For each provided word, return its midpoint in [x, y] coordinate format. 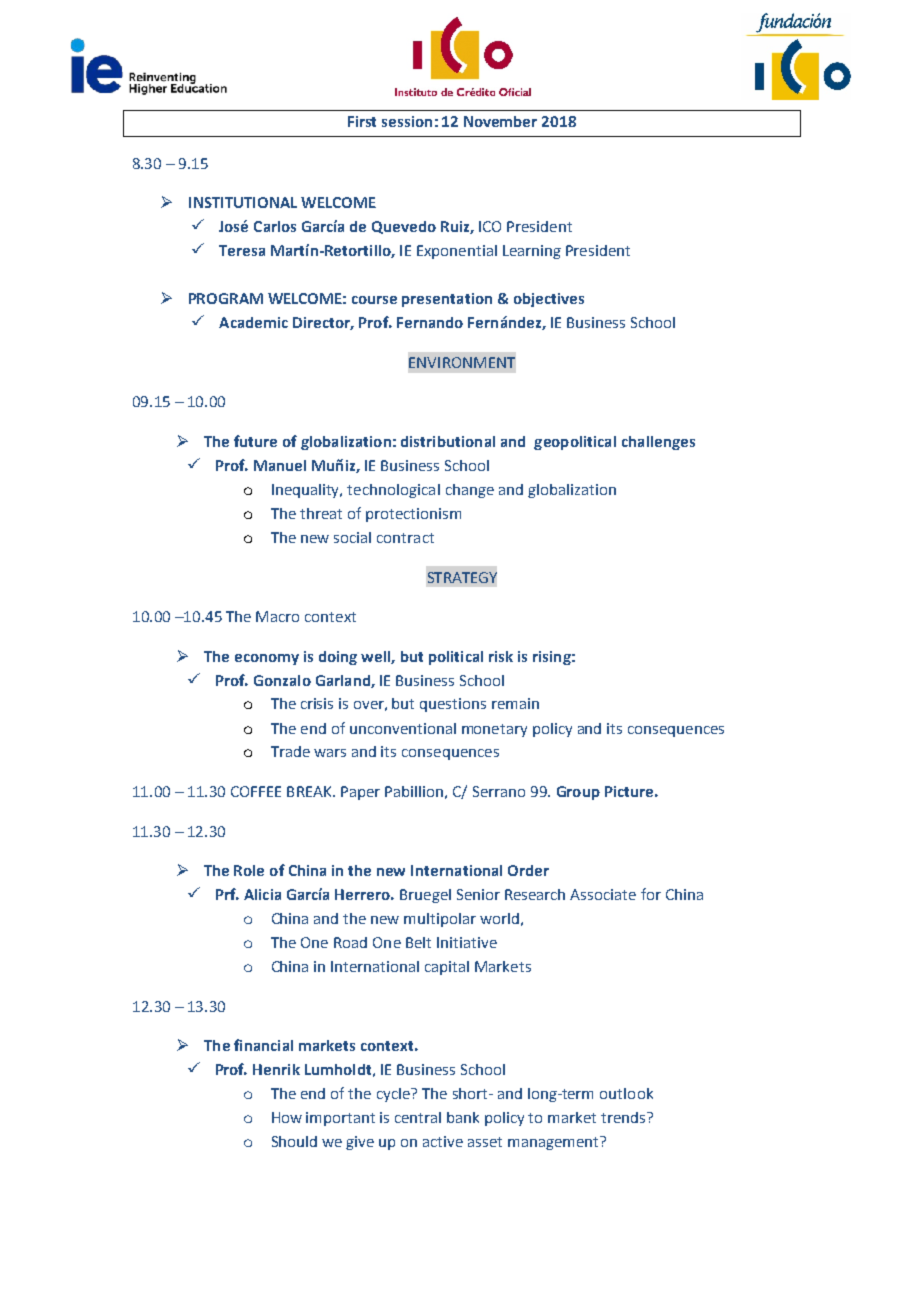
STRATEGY [462, 577]
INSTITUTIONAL [243, 202]
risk [501, 656]
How [287, 1117]
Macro [277, 616]
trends [624, 1117]
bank [463, 1117]
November [500, 121]
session [407, 121]
